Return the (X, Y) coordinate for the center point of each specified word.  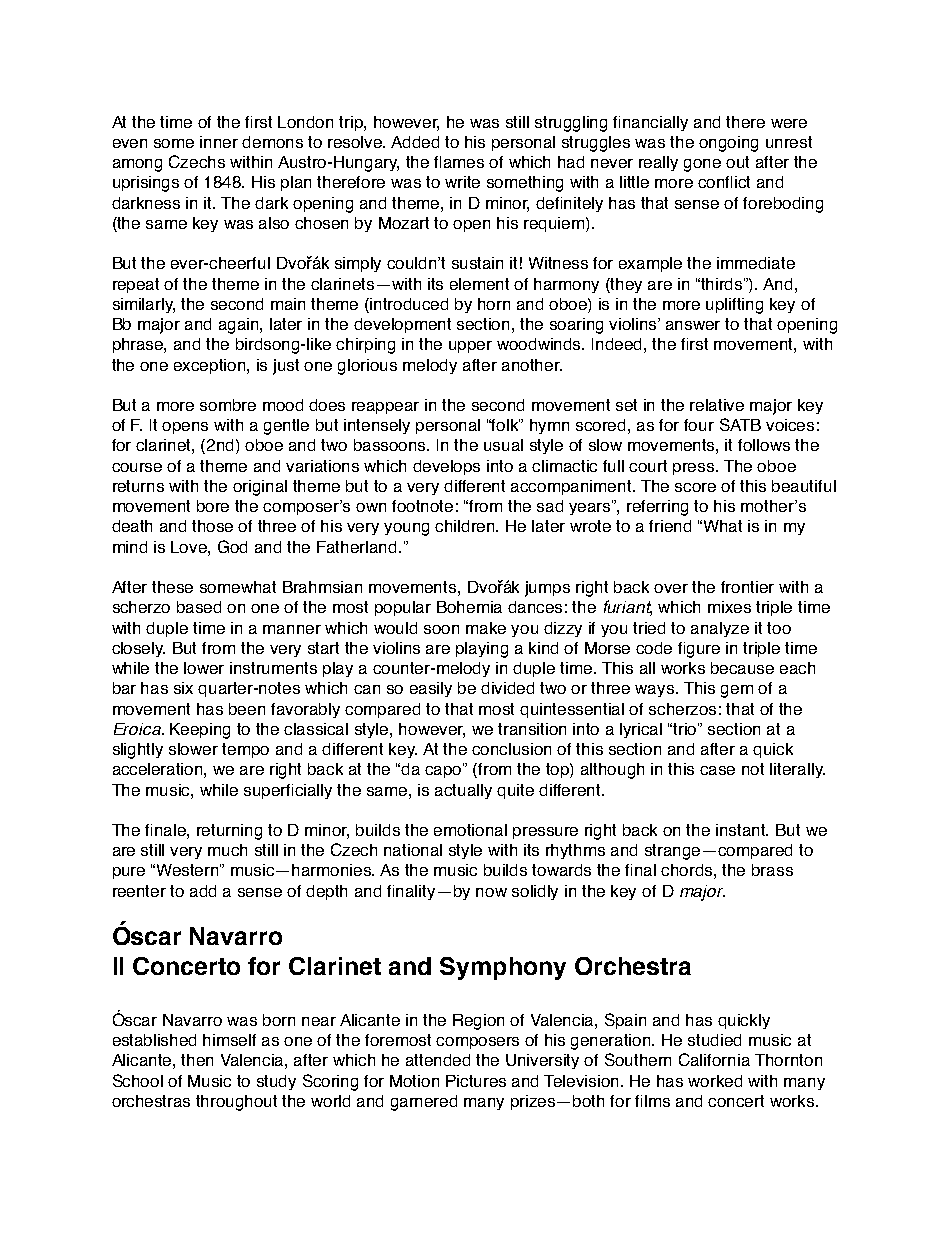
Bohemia (469, 607)
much (227, 850)
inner (219, 142)
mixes (729, 607)
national (413, 850)
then (197, 1060)
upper (470, 347)
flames (459, 162)
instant (742, 830)
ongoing (728, 144)
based (199, 607)
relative (717, 405)
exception (211, 366)
